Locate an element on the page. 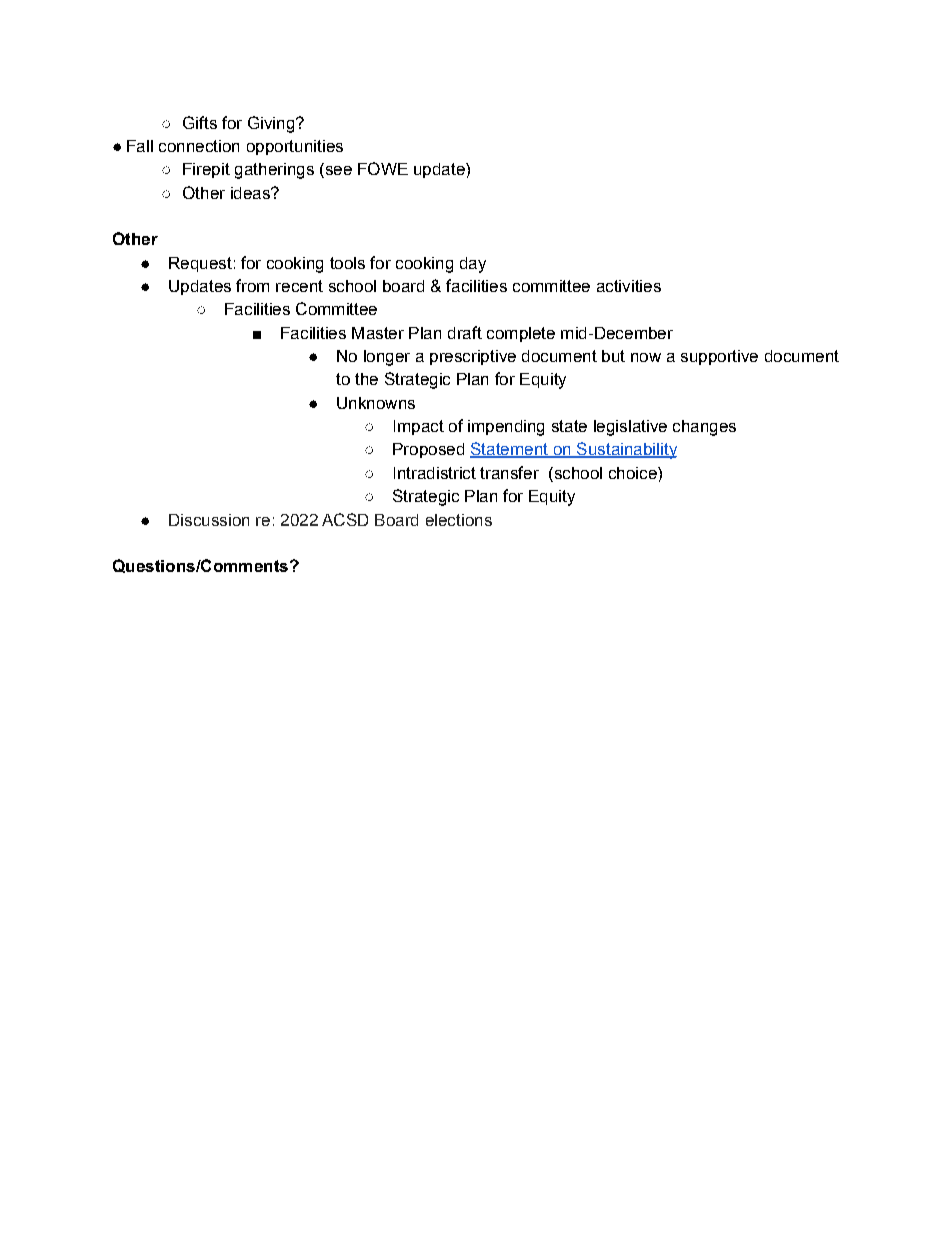 Image resolution: width=952 pixels, height=1233 pixels. Discussion is located at coordinates (209, 520).
